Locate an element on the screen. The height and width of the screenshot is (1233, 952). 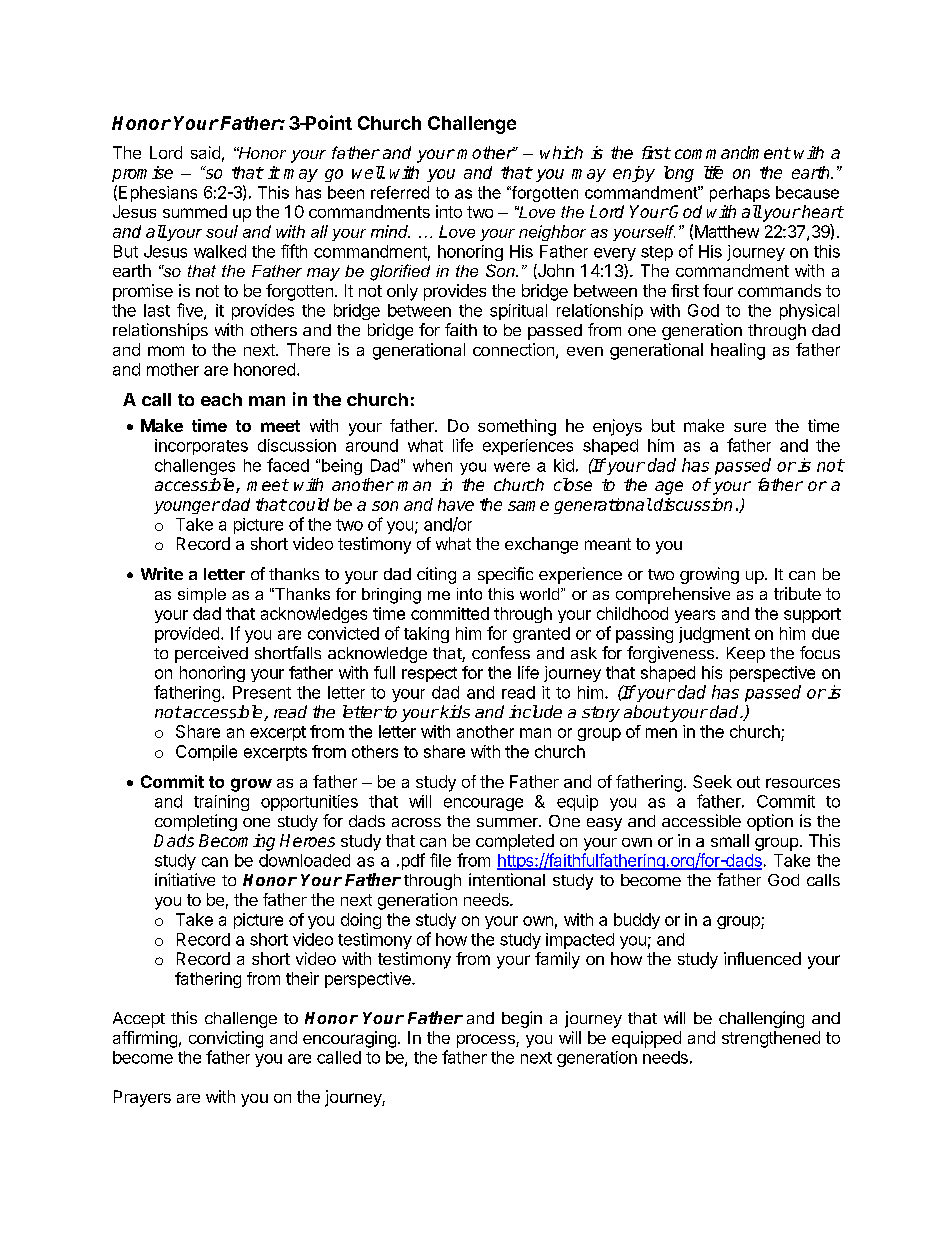
convicting is located at coordinates (226, 1039).
